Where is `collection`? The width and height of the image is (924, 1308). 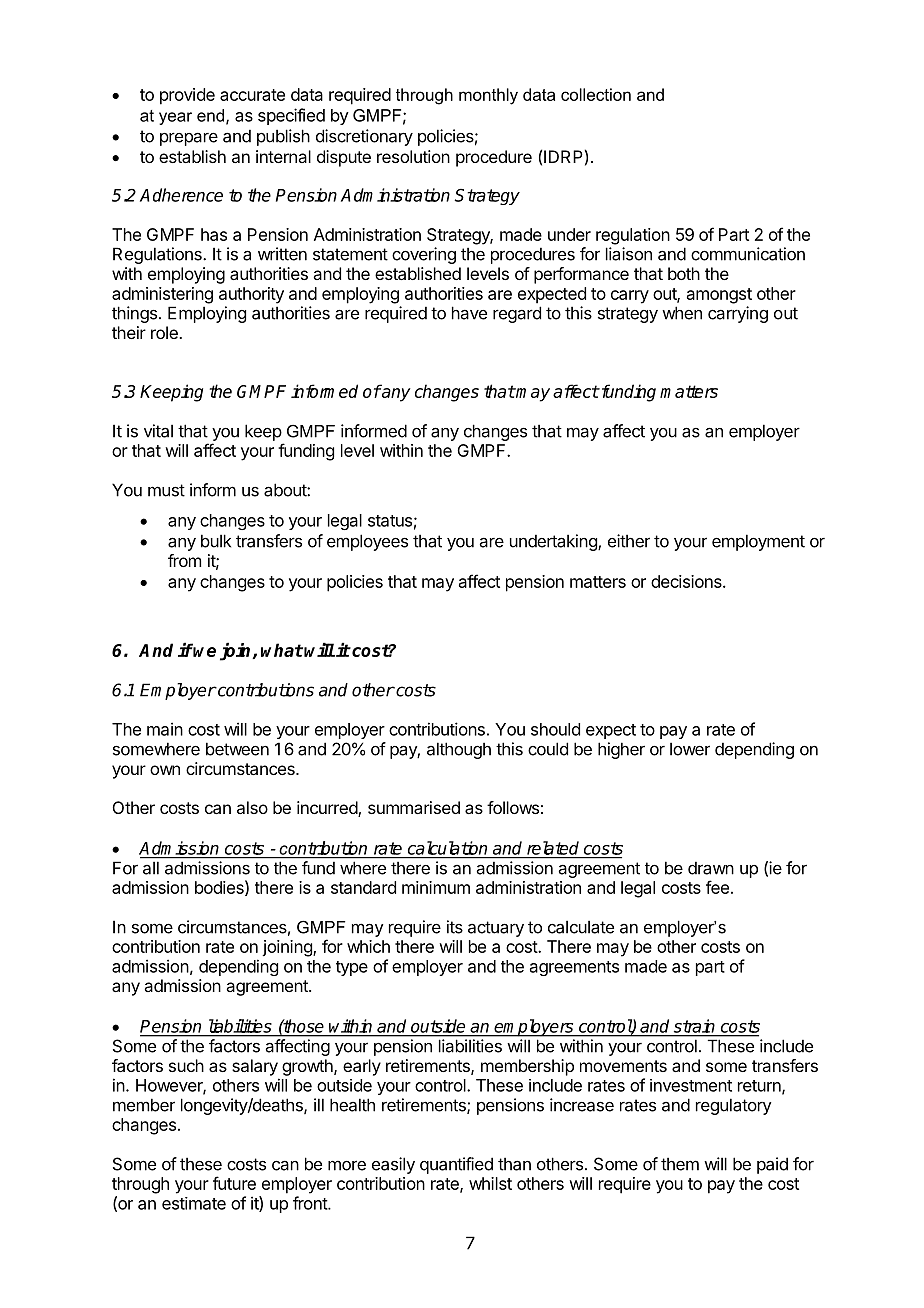 collection is located at coordinates (596, 94).
